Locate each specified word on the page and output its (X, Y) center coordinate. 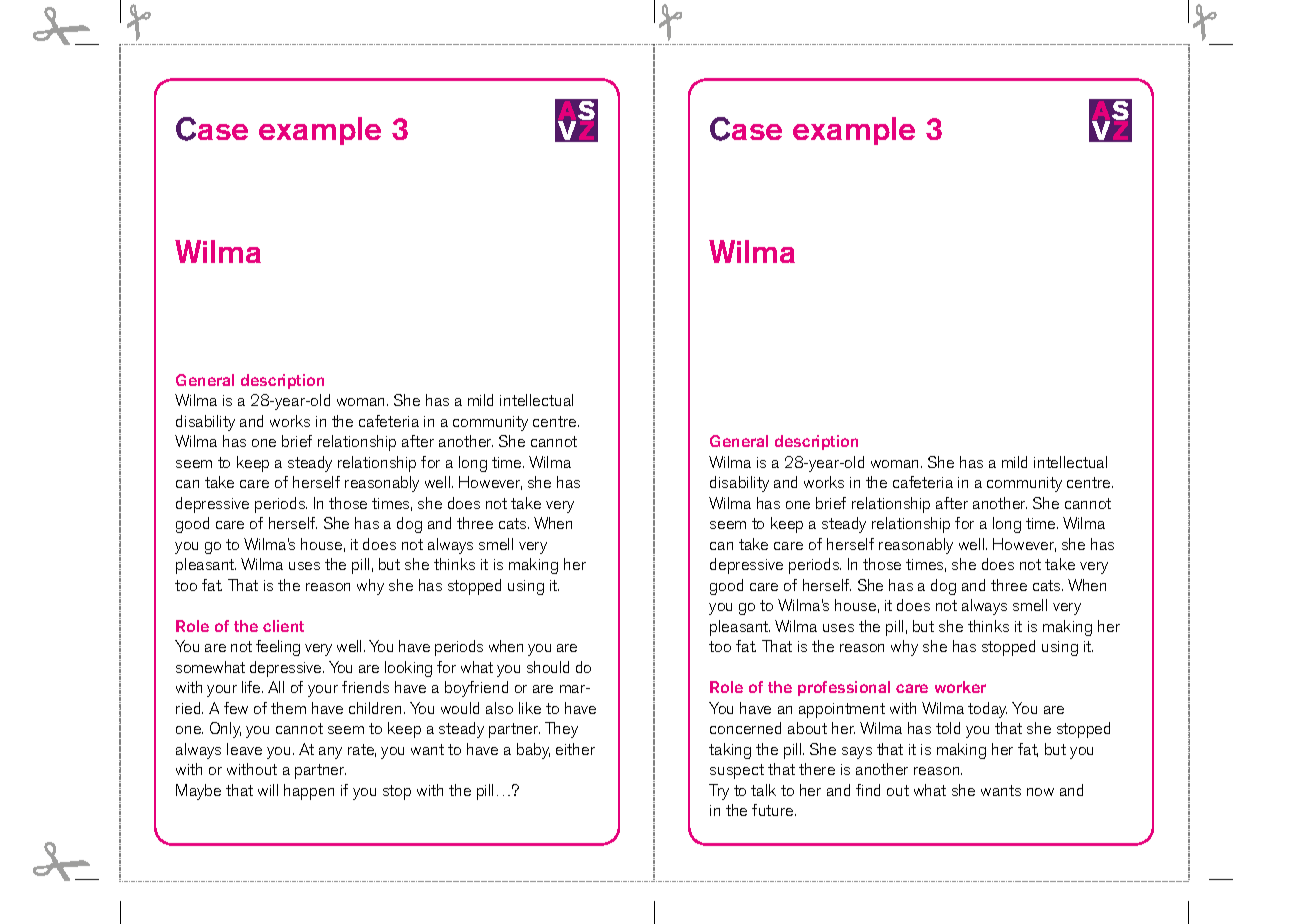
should (548, 667)
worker (960, 687)
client (283, 626)
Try (719, 792)
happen (309, 792)
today (987, 710)
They (561, 730)
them (288, 708)
